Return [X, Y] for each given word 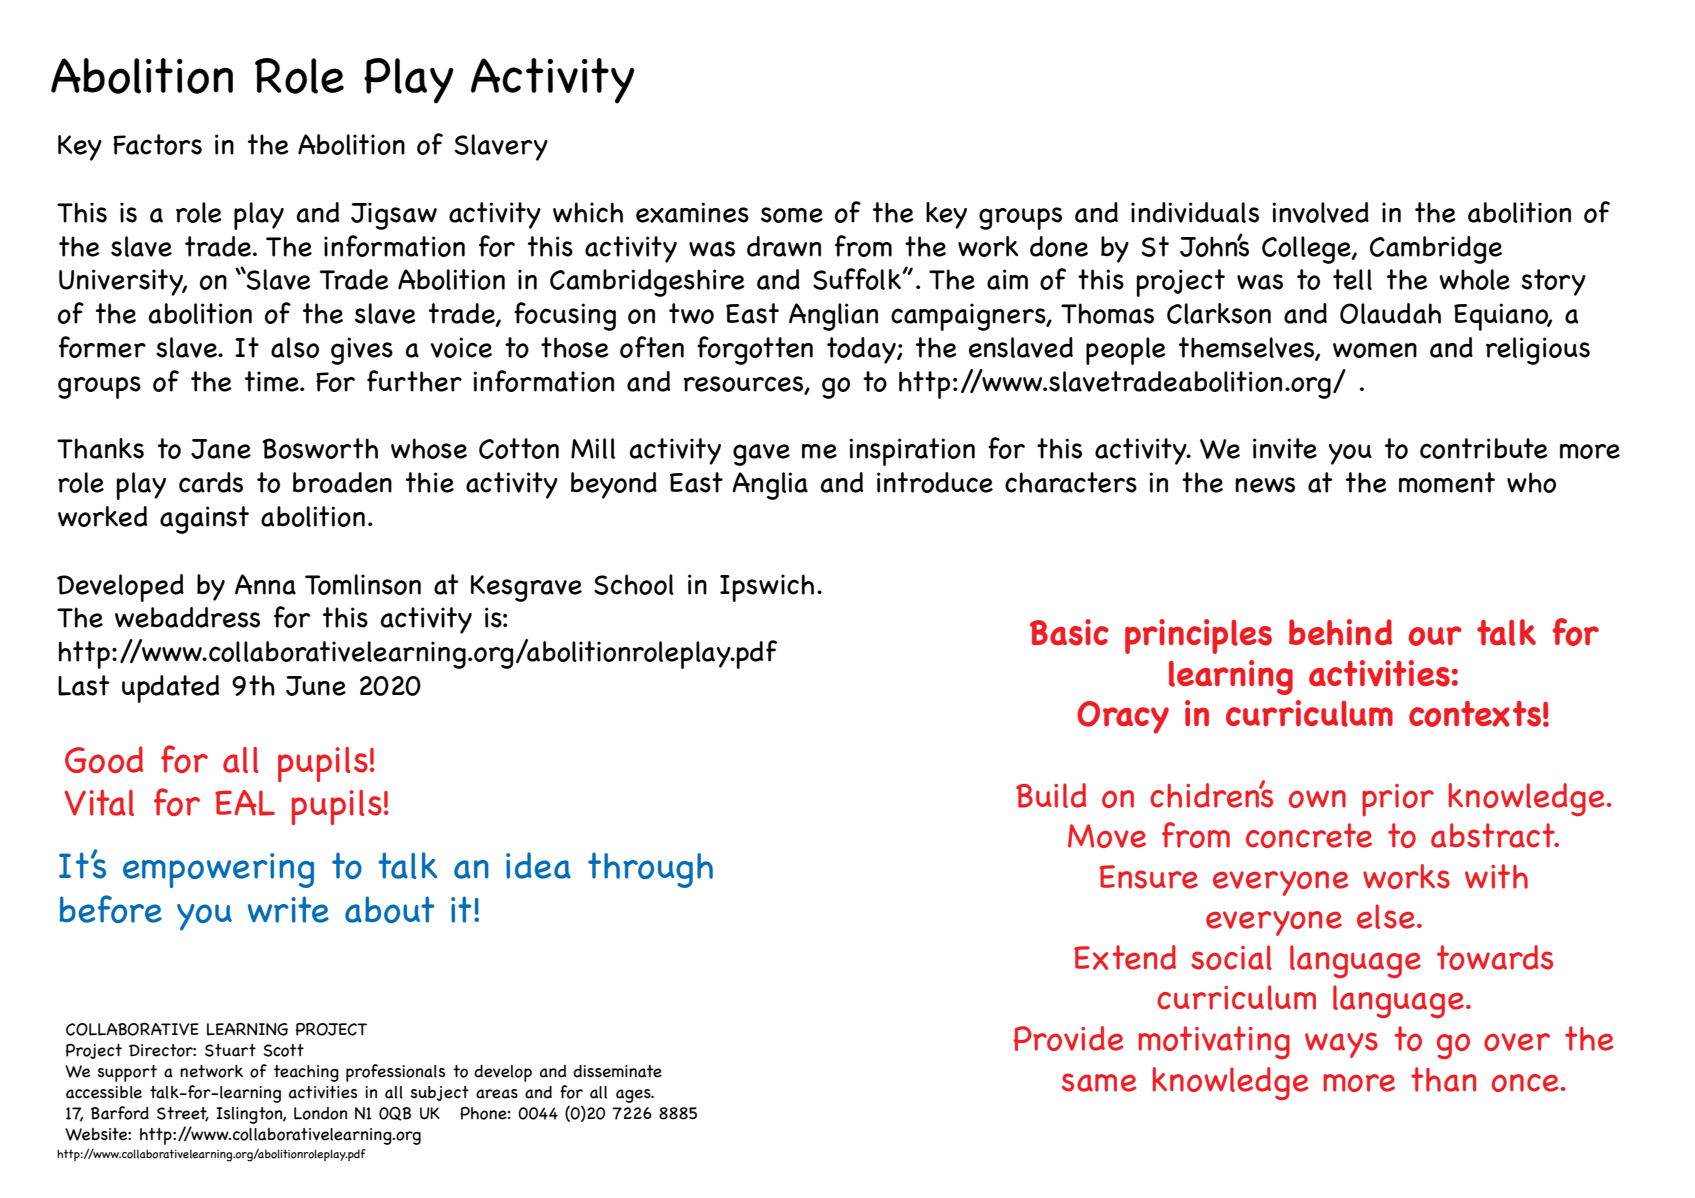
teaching [306, 1073]
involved [1320, 212]
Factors [157, 144]
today [862, 350]
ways [1341, 1045]
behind [1340, 632]
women [1375, 350]
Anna [265, 584]
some [792, 215]
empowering [218, 870]
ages [634, 1096]
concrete [1309, 835]
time [273, 381]
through [650, 870]
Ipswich [767, 588]
